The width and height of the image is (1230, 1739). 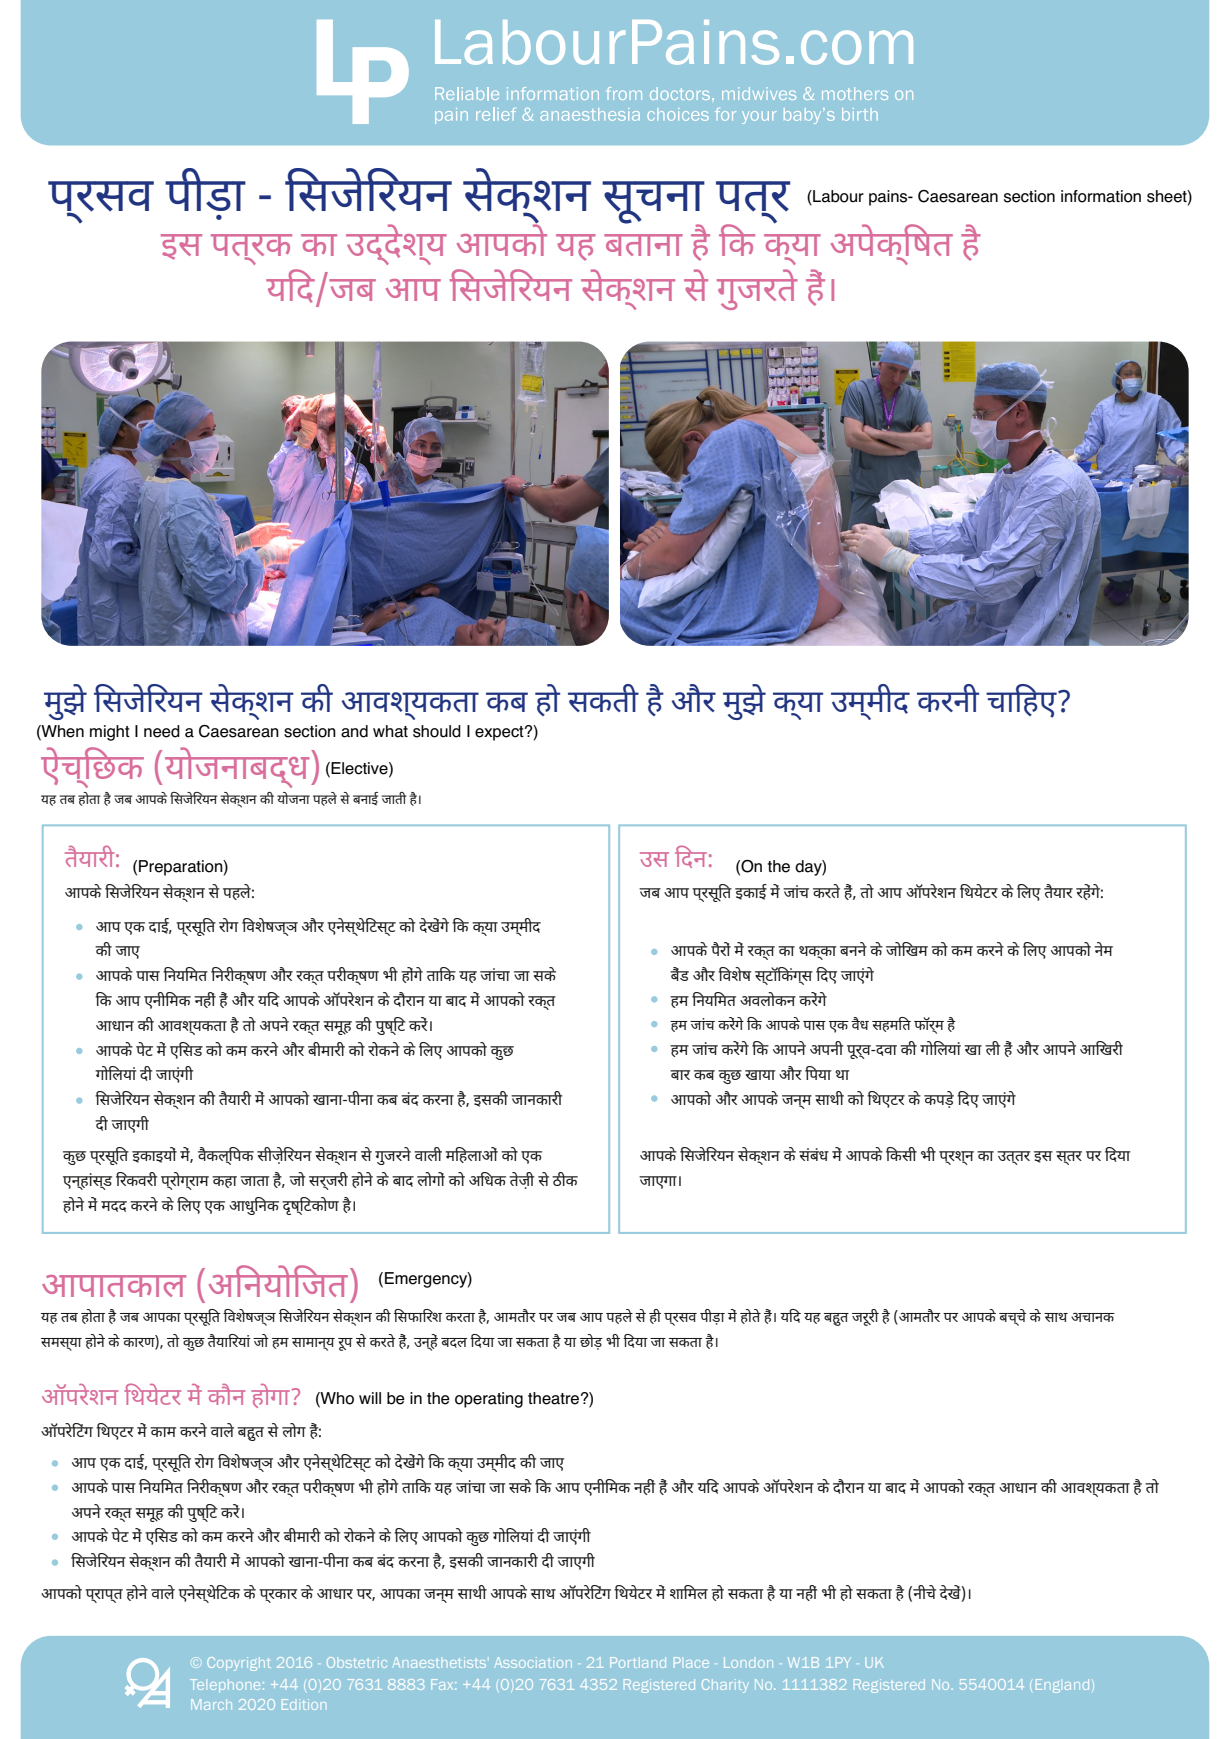 I want to click on will, so click(x=370, y=1398).
